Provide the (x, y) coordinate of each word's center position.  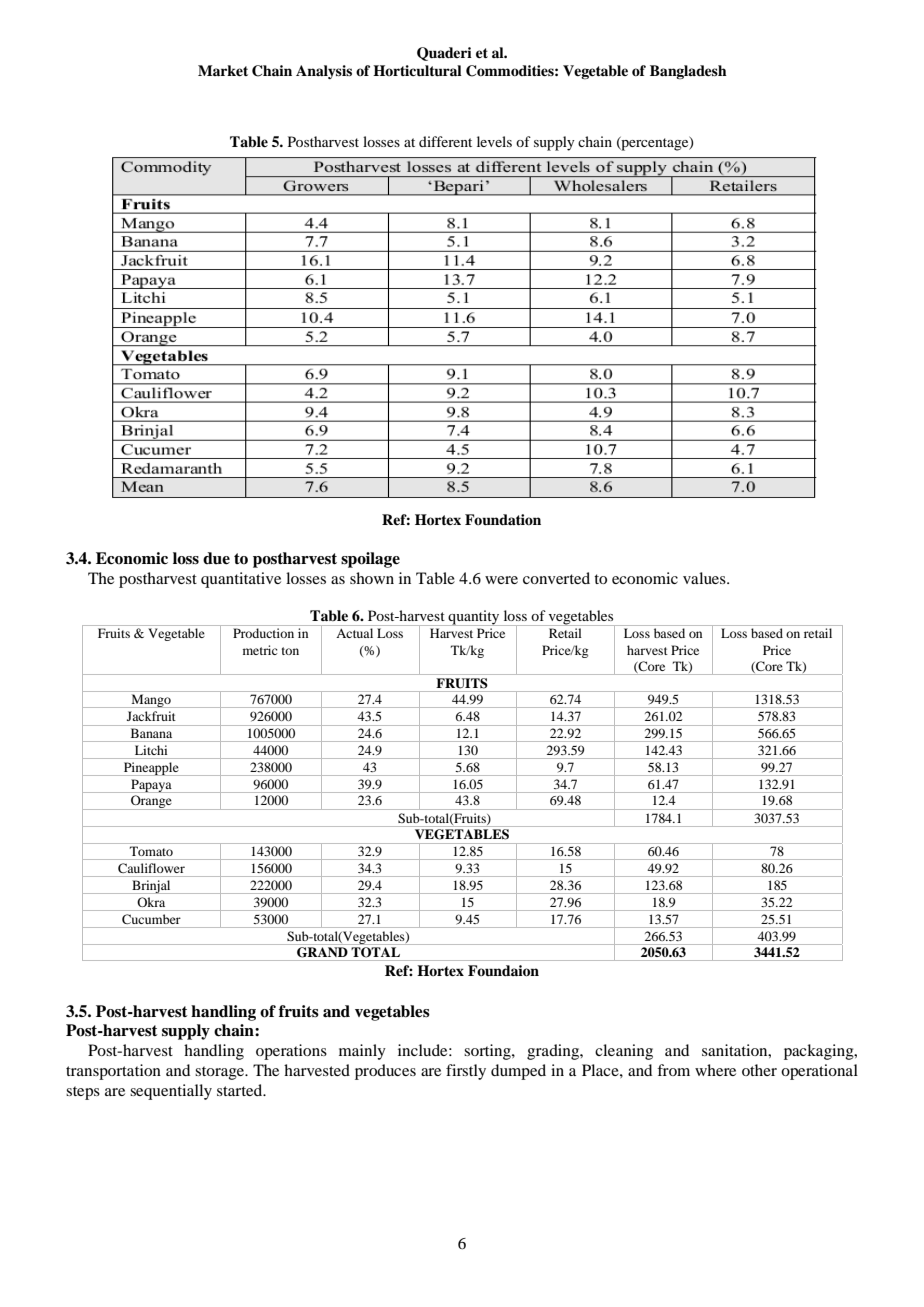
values (705, 578)
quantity (474, 618)
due (216, 558)
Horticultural (417, 71)
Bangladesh (688, 72)
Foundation (503, 520)
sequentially (171, 1092)
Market (223, 70)
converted (556, 578)
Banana (151, 733)
